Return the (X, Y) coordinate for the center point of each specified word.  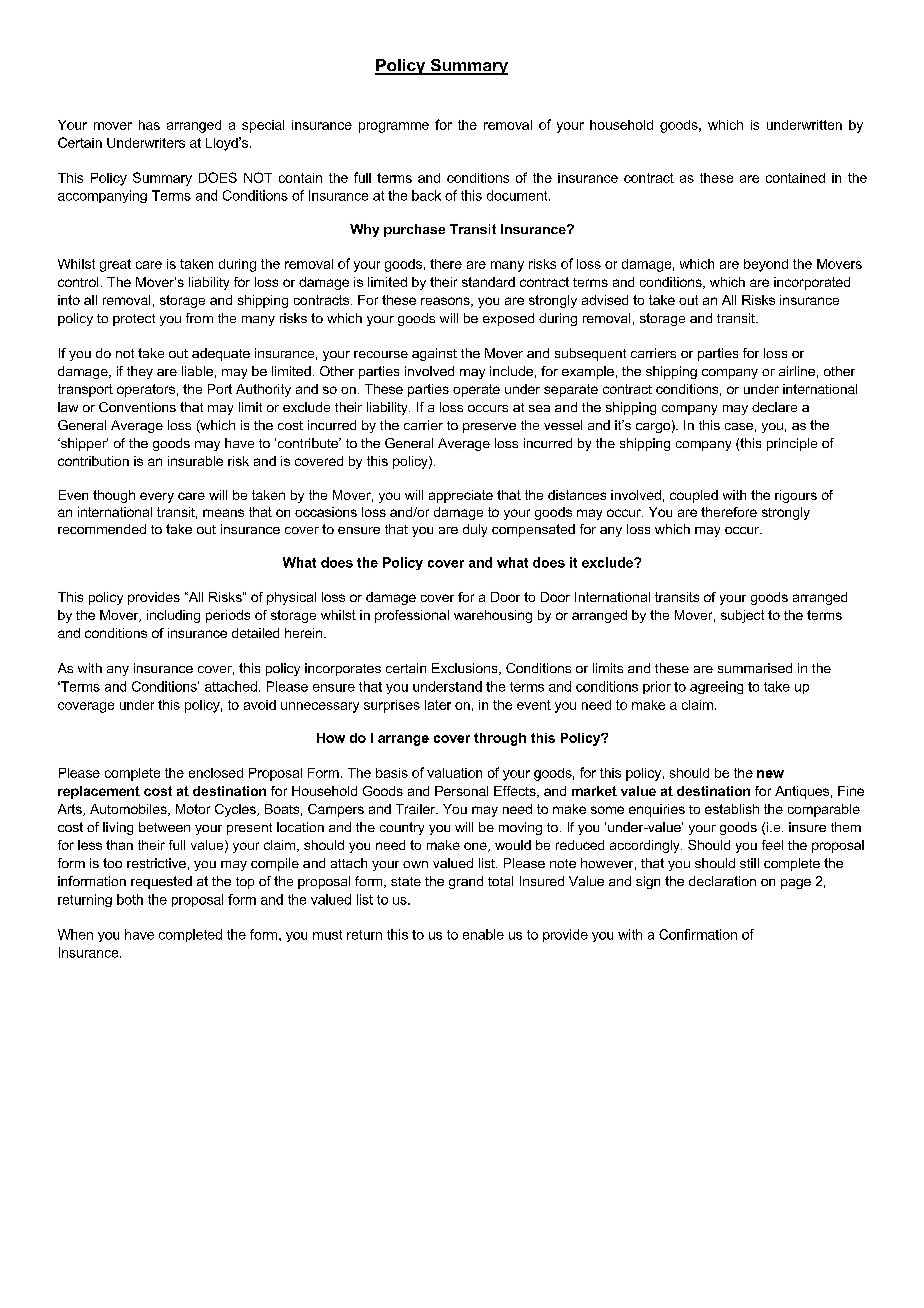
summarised (755, 668)
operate (476, 390)
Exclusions (466, 669)
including (173, 616)
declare (774, 407)
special (263, 126)
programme (394, 127)
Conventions (137, 407)
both (130, 899)
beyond (766, 265)
